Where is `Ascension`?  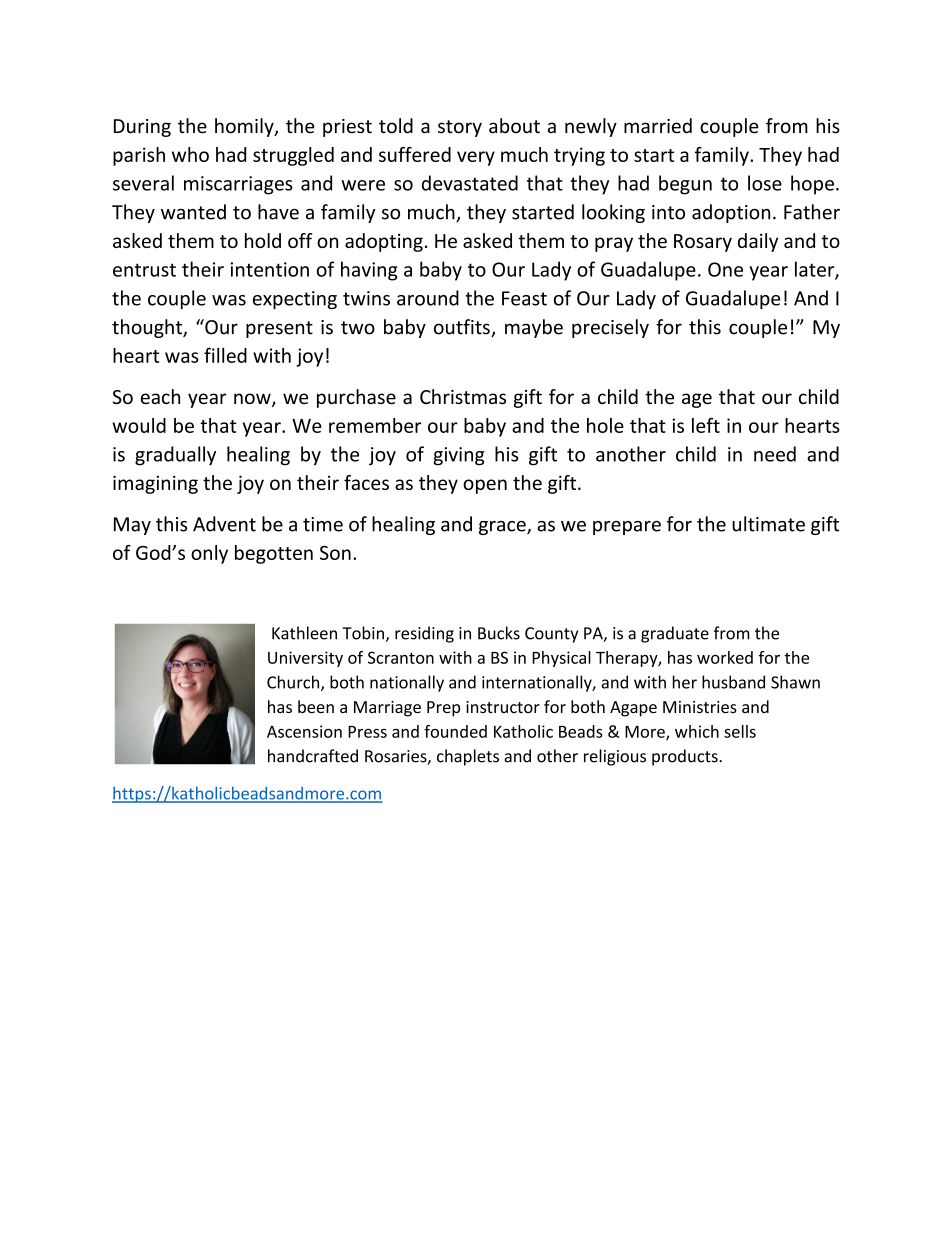
Ascension is located at coordinates (304, 731).
